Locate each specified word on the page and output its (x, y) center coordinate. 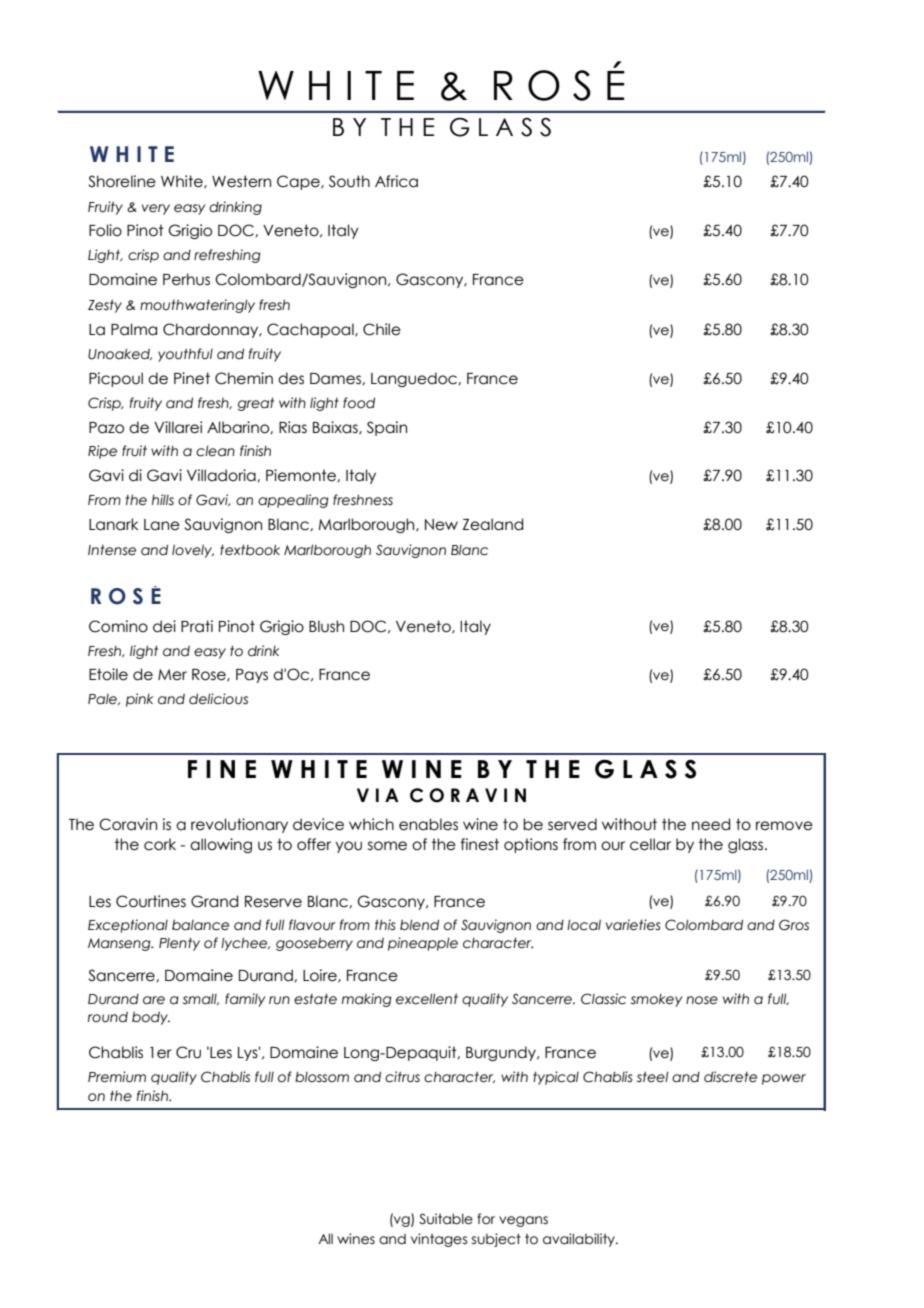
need (711, 824)
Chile (382, 329)
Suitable (446, 1219)
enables (428, 824)
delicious (218, 699)
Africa (396, 181)
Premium (117, 1077)
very (156, 209)
